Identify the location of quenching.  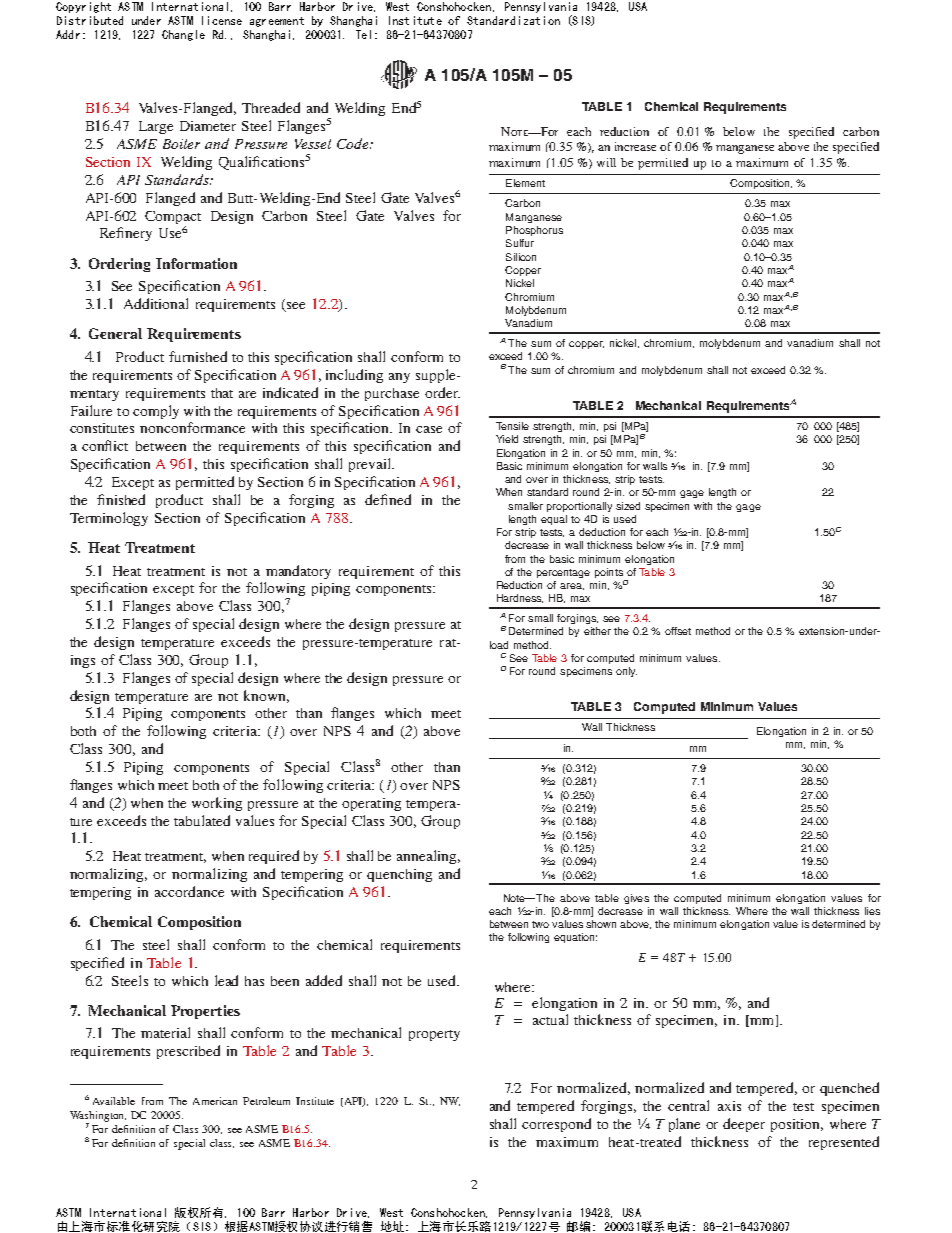
(399, 875).
